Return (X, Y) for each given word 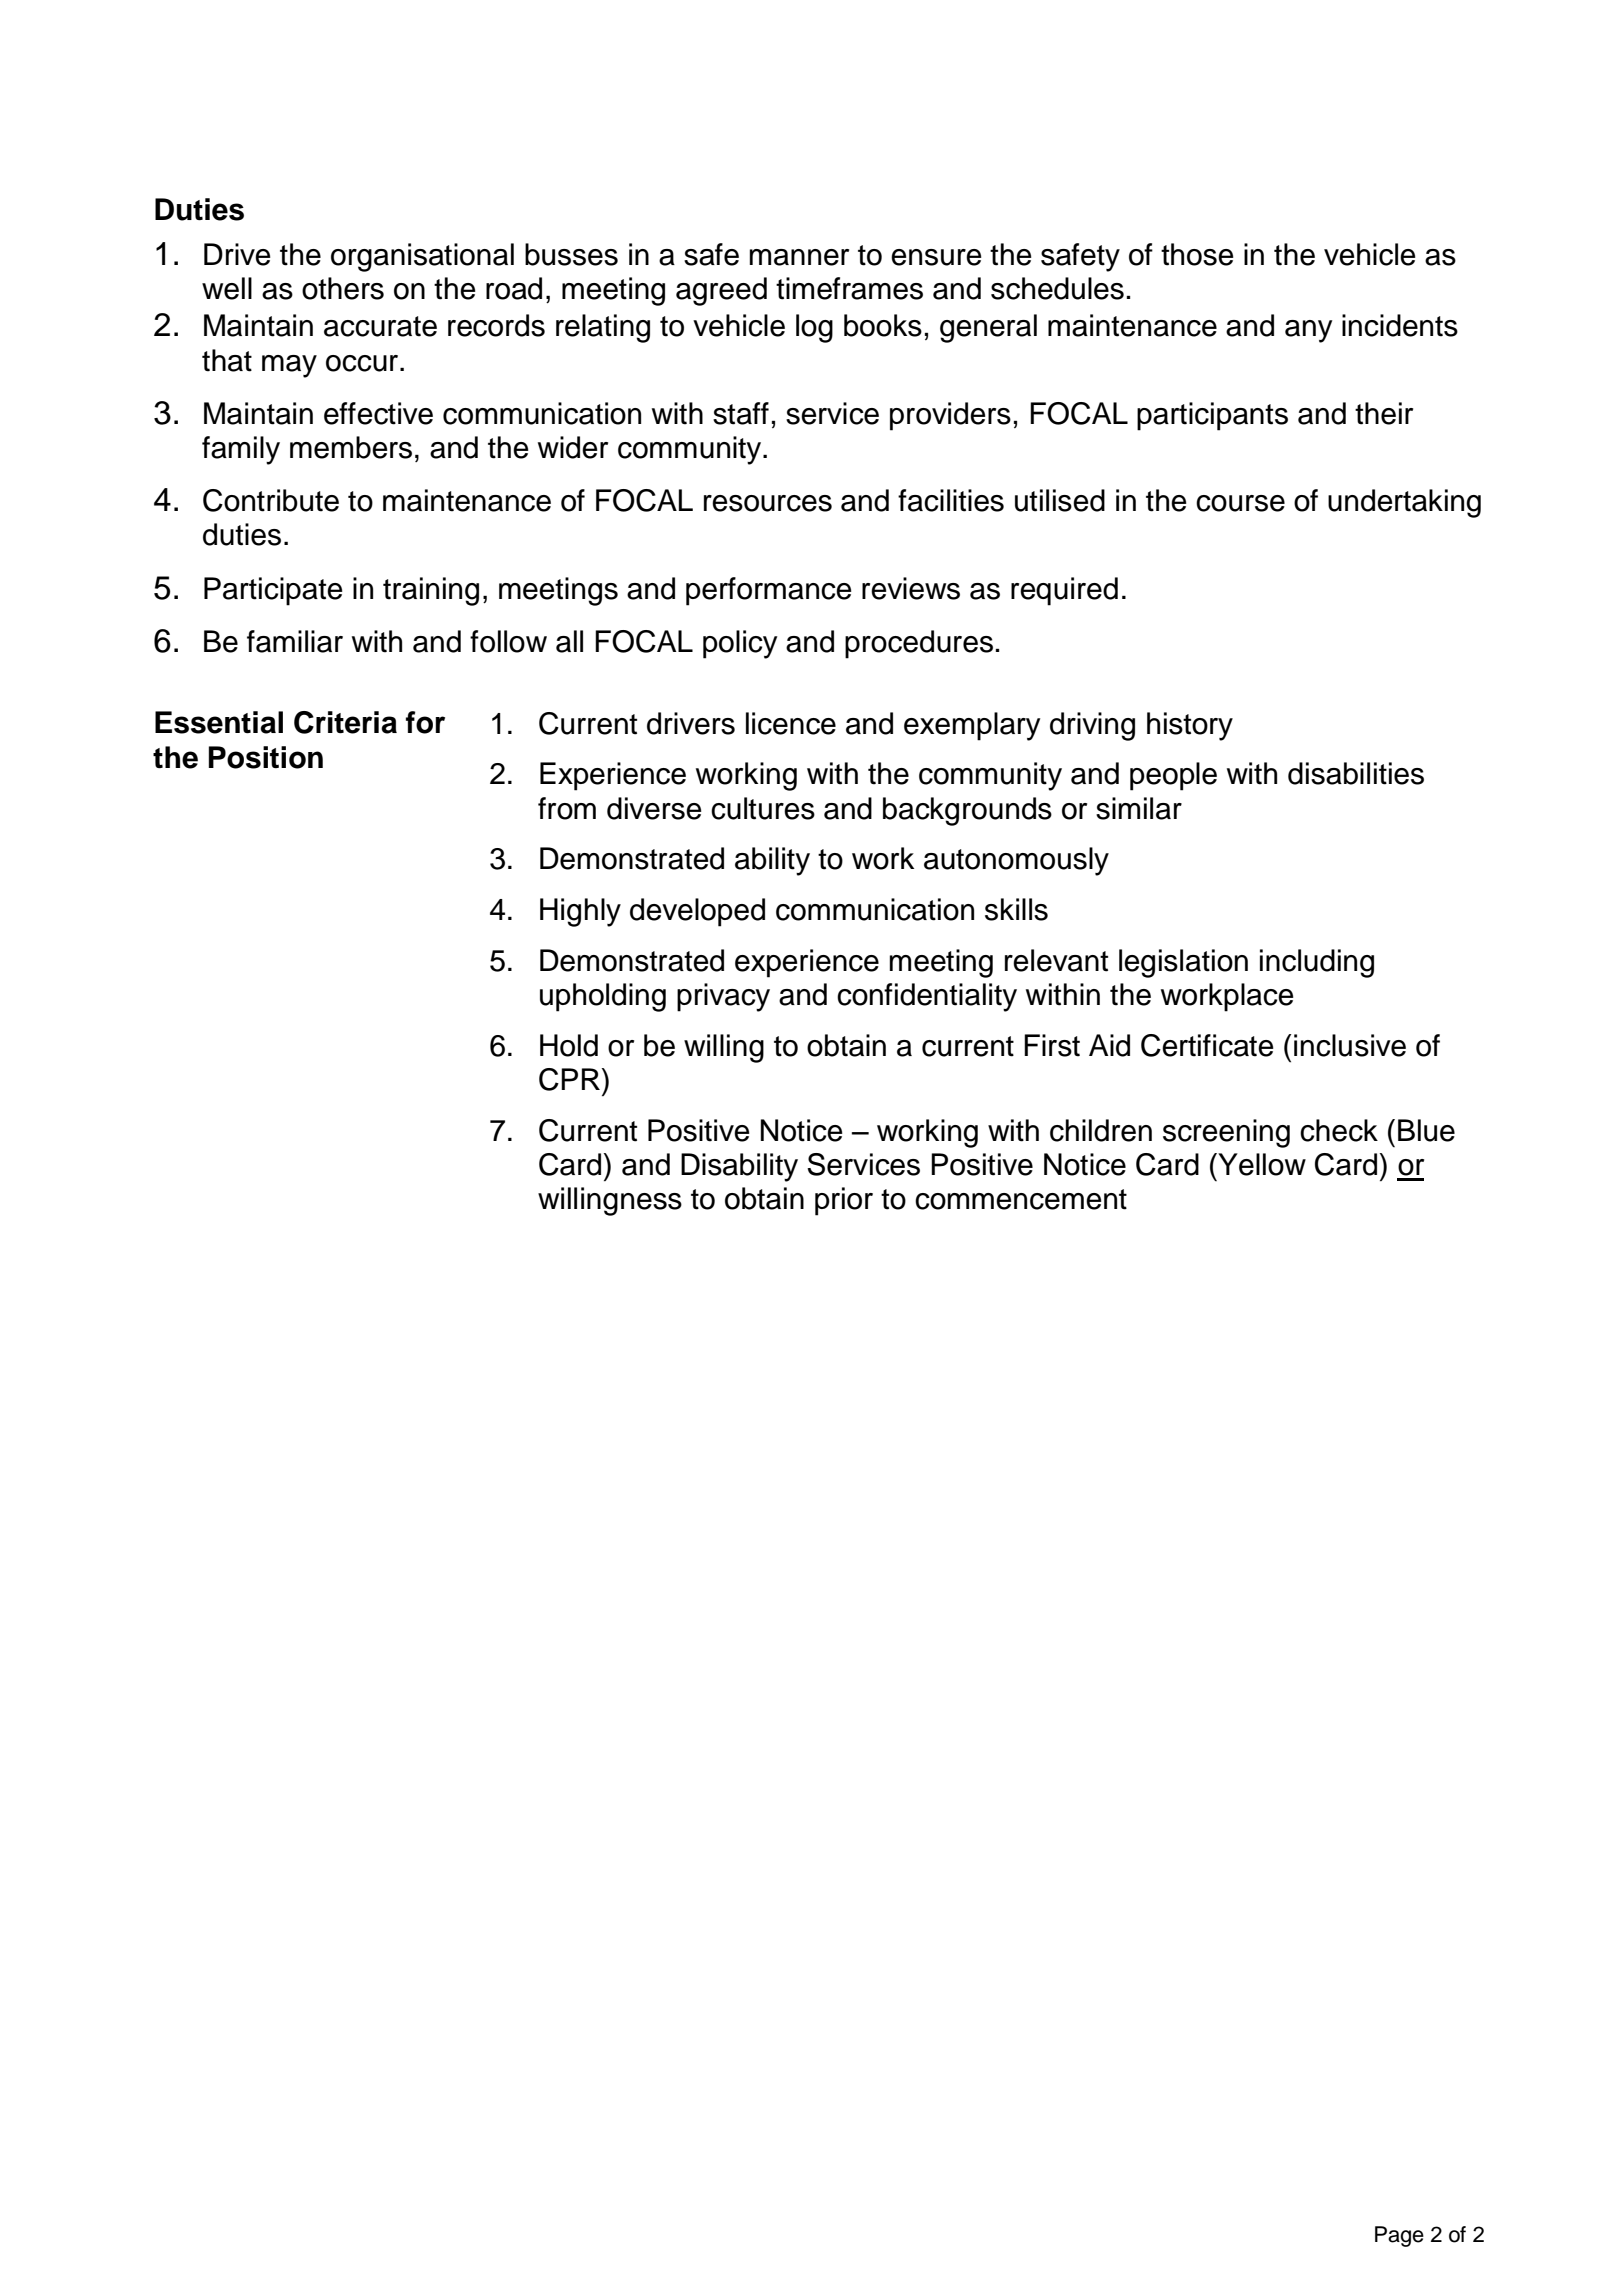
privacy (723, 997)
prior (844, 1201)
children (1101, 1130)
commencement (1021, 1199)
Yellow (1261, 1164)
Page (1399, 2236)
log (814, 328)
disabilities (1356, 773)
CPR (569, 1079)
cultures (763, 808)
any (1308, 331)
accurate (380, 326)
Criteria (345, 722)
